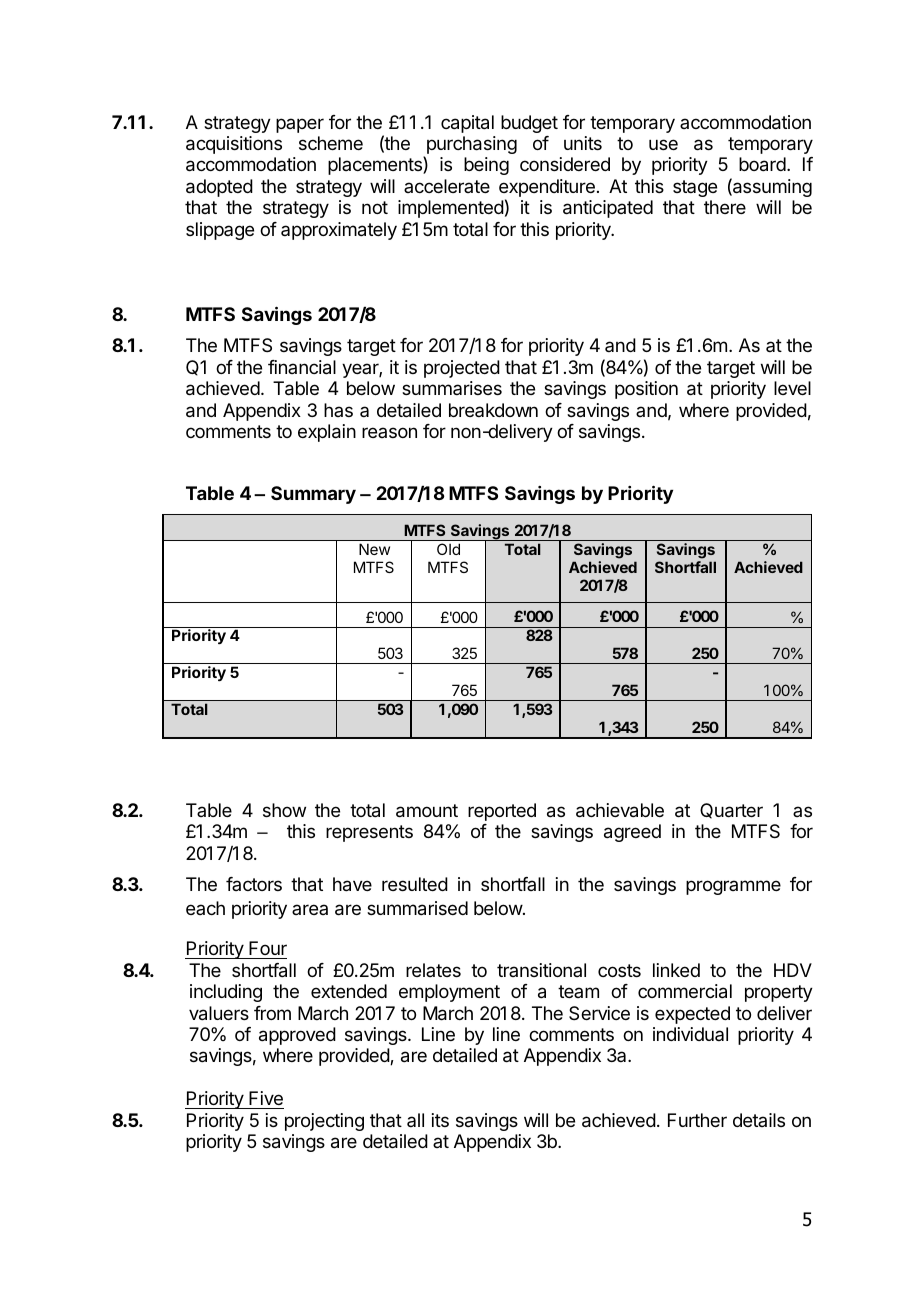 This page has height=1308, width=924. I want to click on board, so click(762, 164).
